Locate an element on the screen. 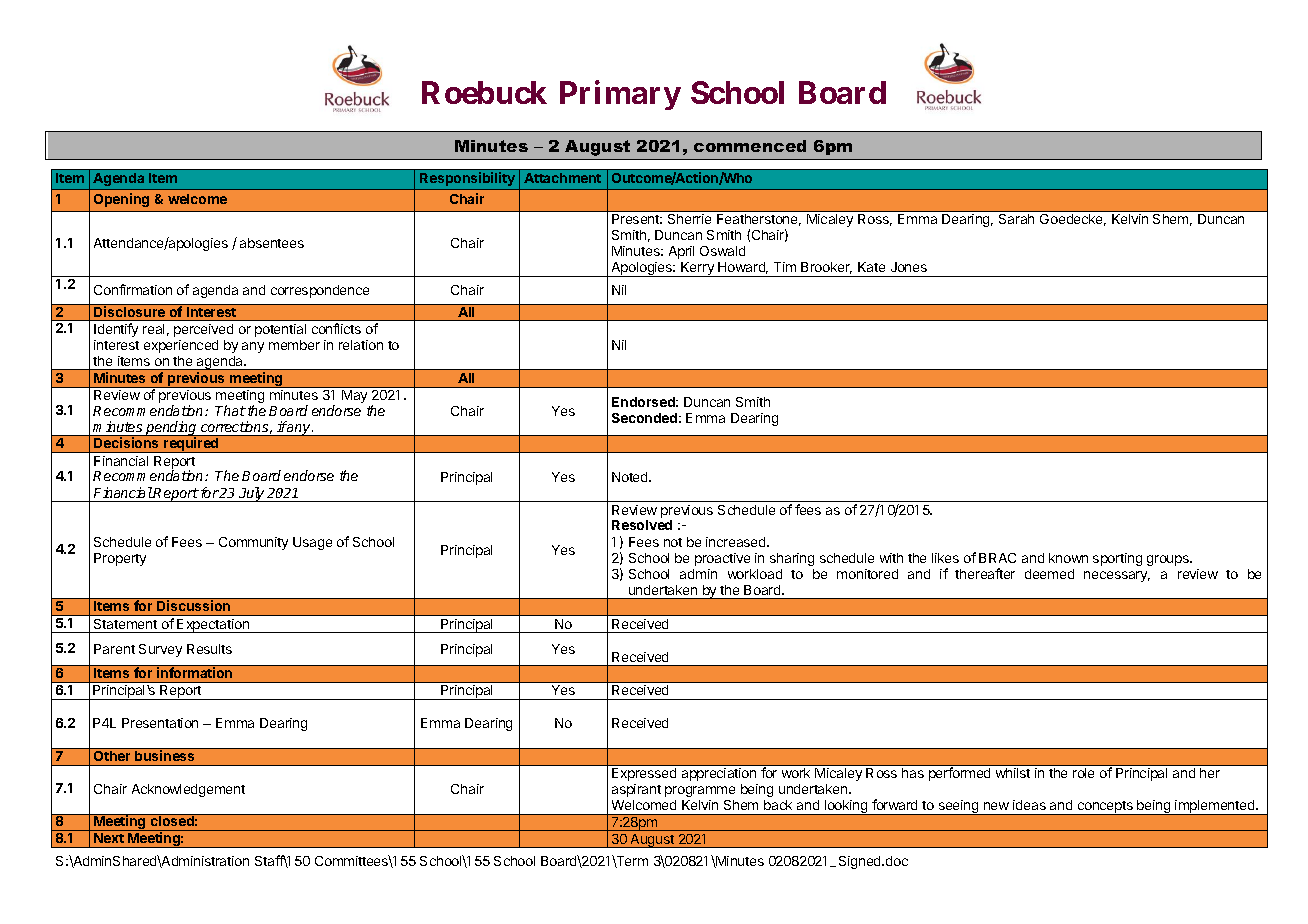  deemed is located at coordinates (1049, 574).
